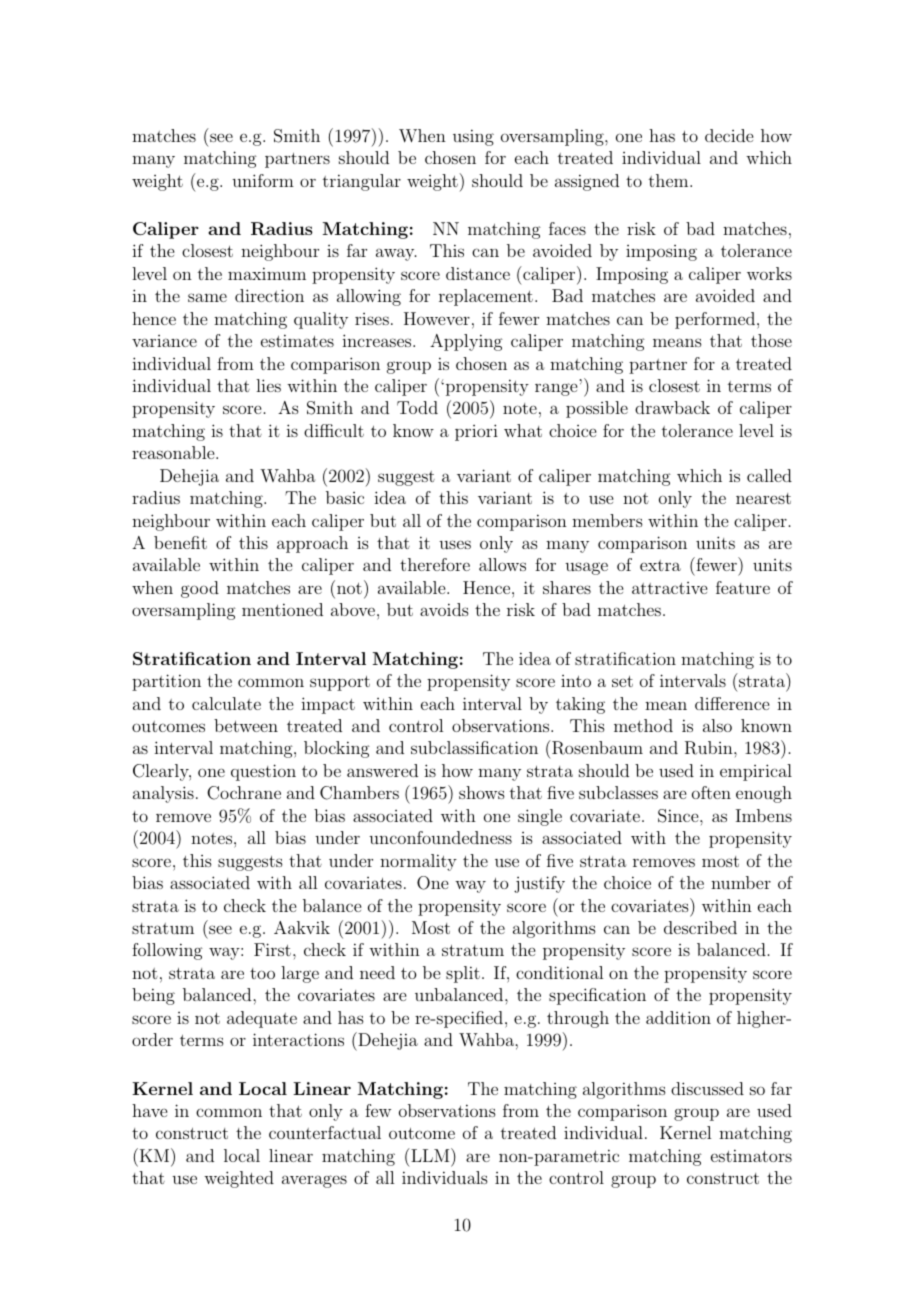  I want to click on lies, so click(268, 385).
